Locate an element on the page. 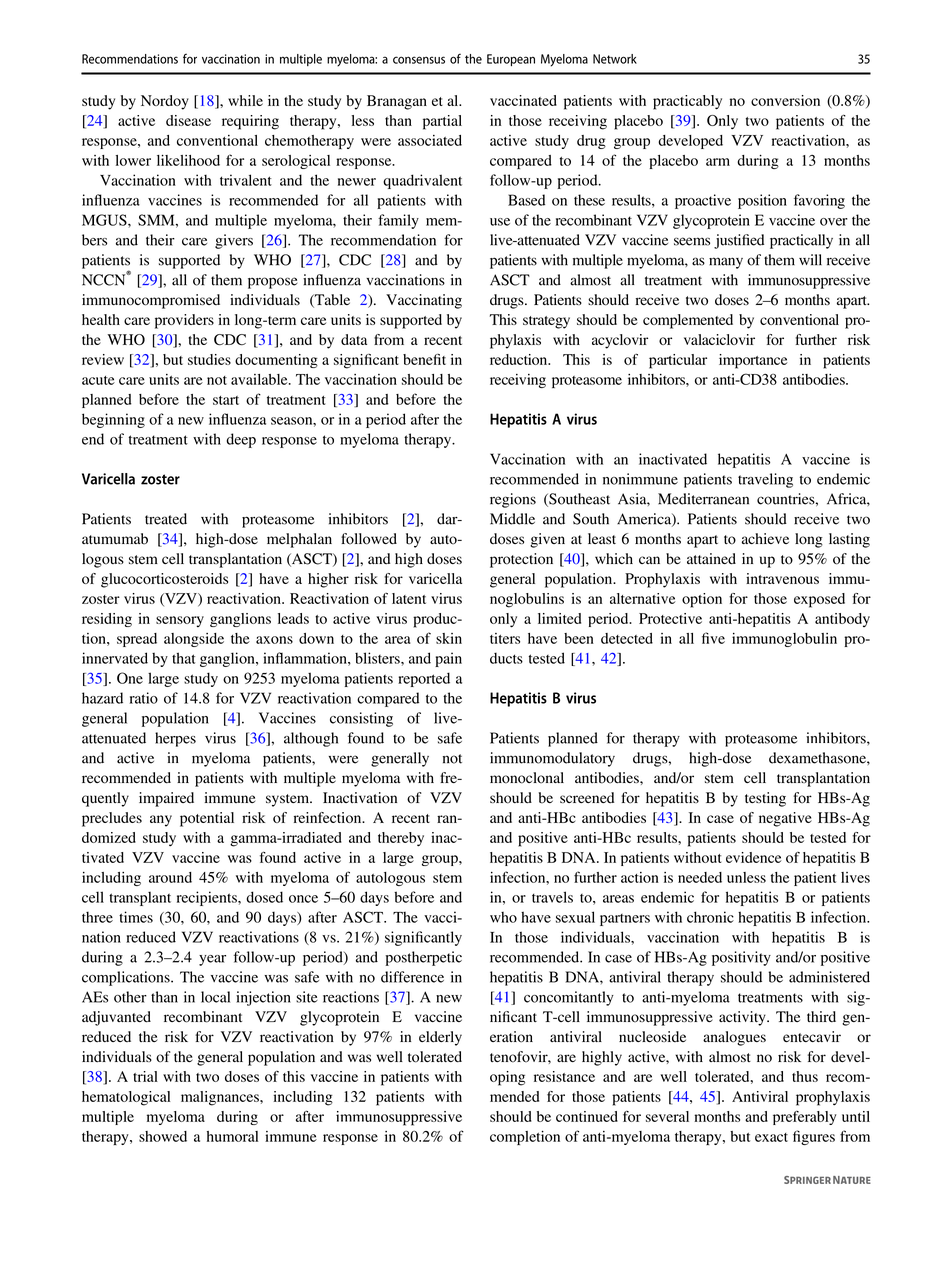 Image resolution: width=952 pixels, height=1265 pixels. importance is located at coordinates (753, 361).
